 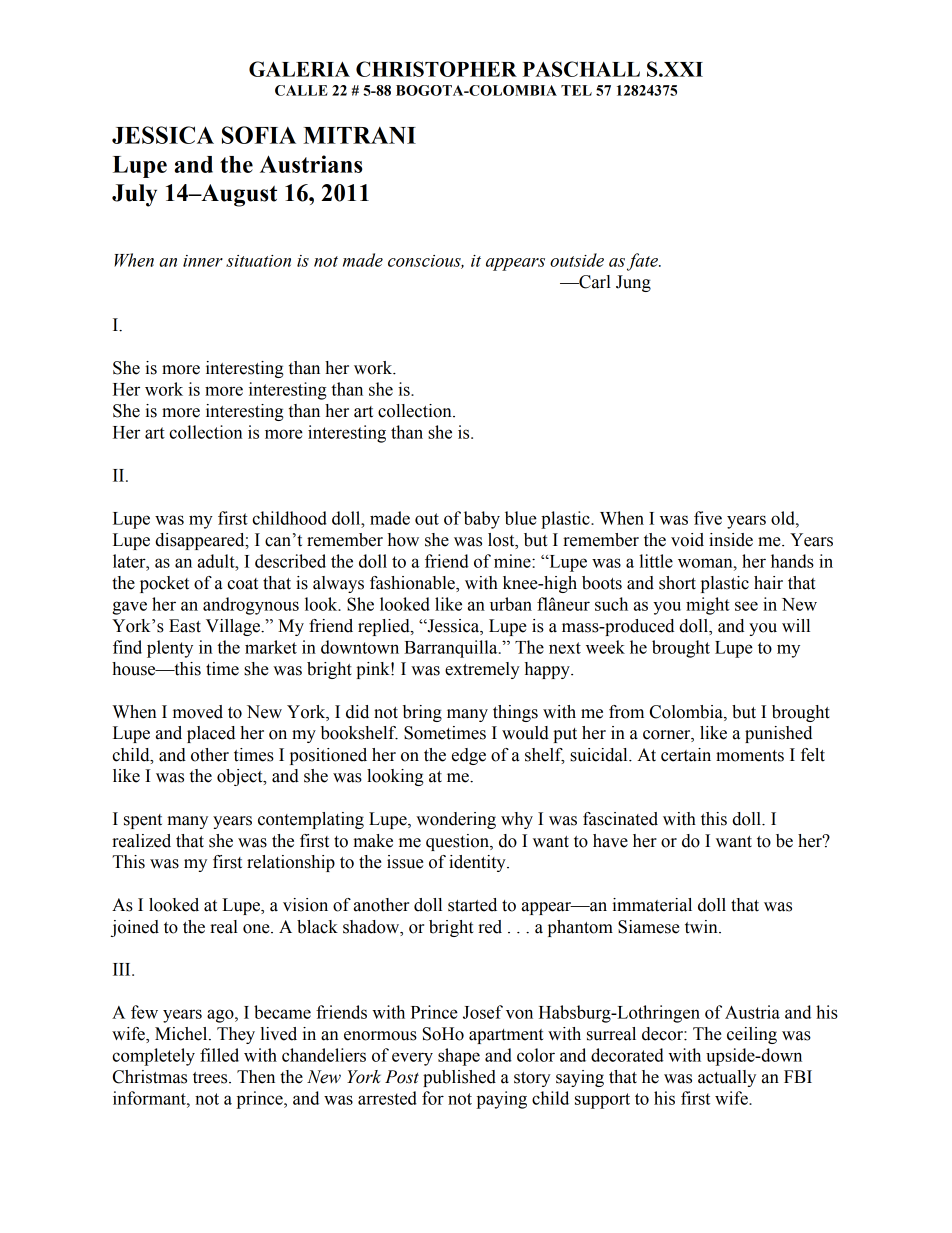 What do you see at coordinates (727, 1078) in the screenshot?
I see `actually` at bounding box center [727, 1078].
